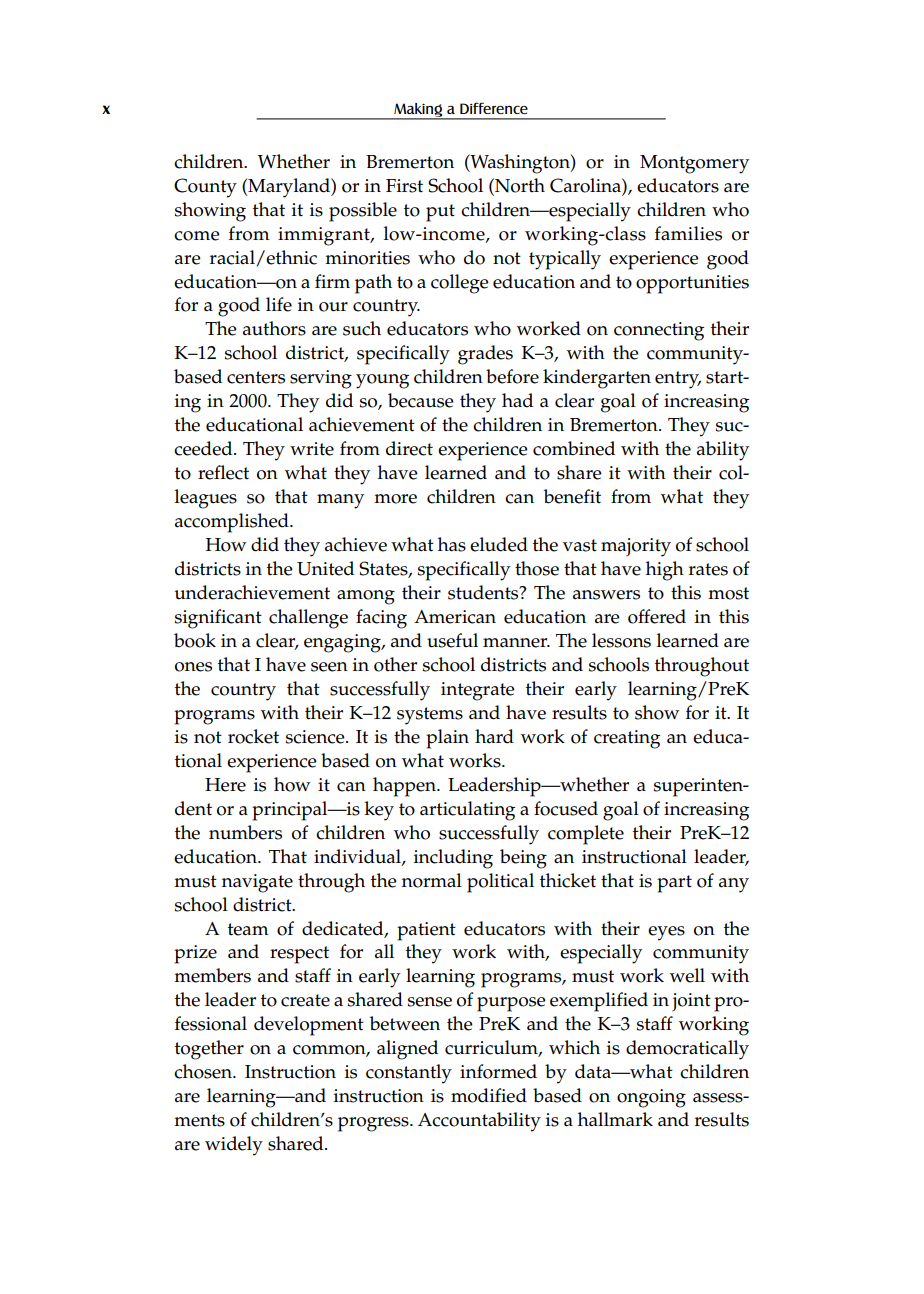 Image resolution: width=924 pixels, height=1294 pixels. Describe the element at coordinates (205, 188) in the page. I see `County` at that location.
